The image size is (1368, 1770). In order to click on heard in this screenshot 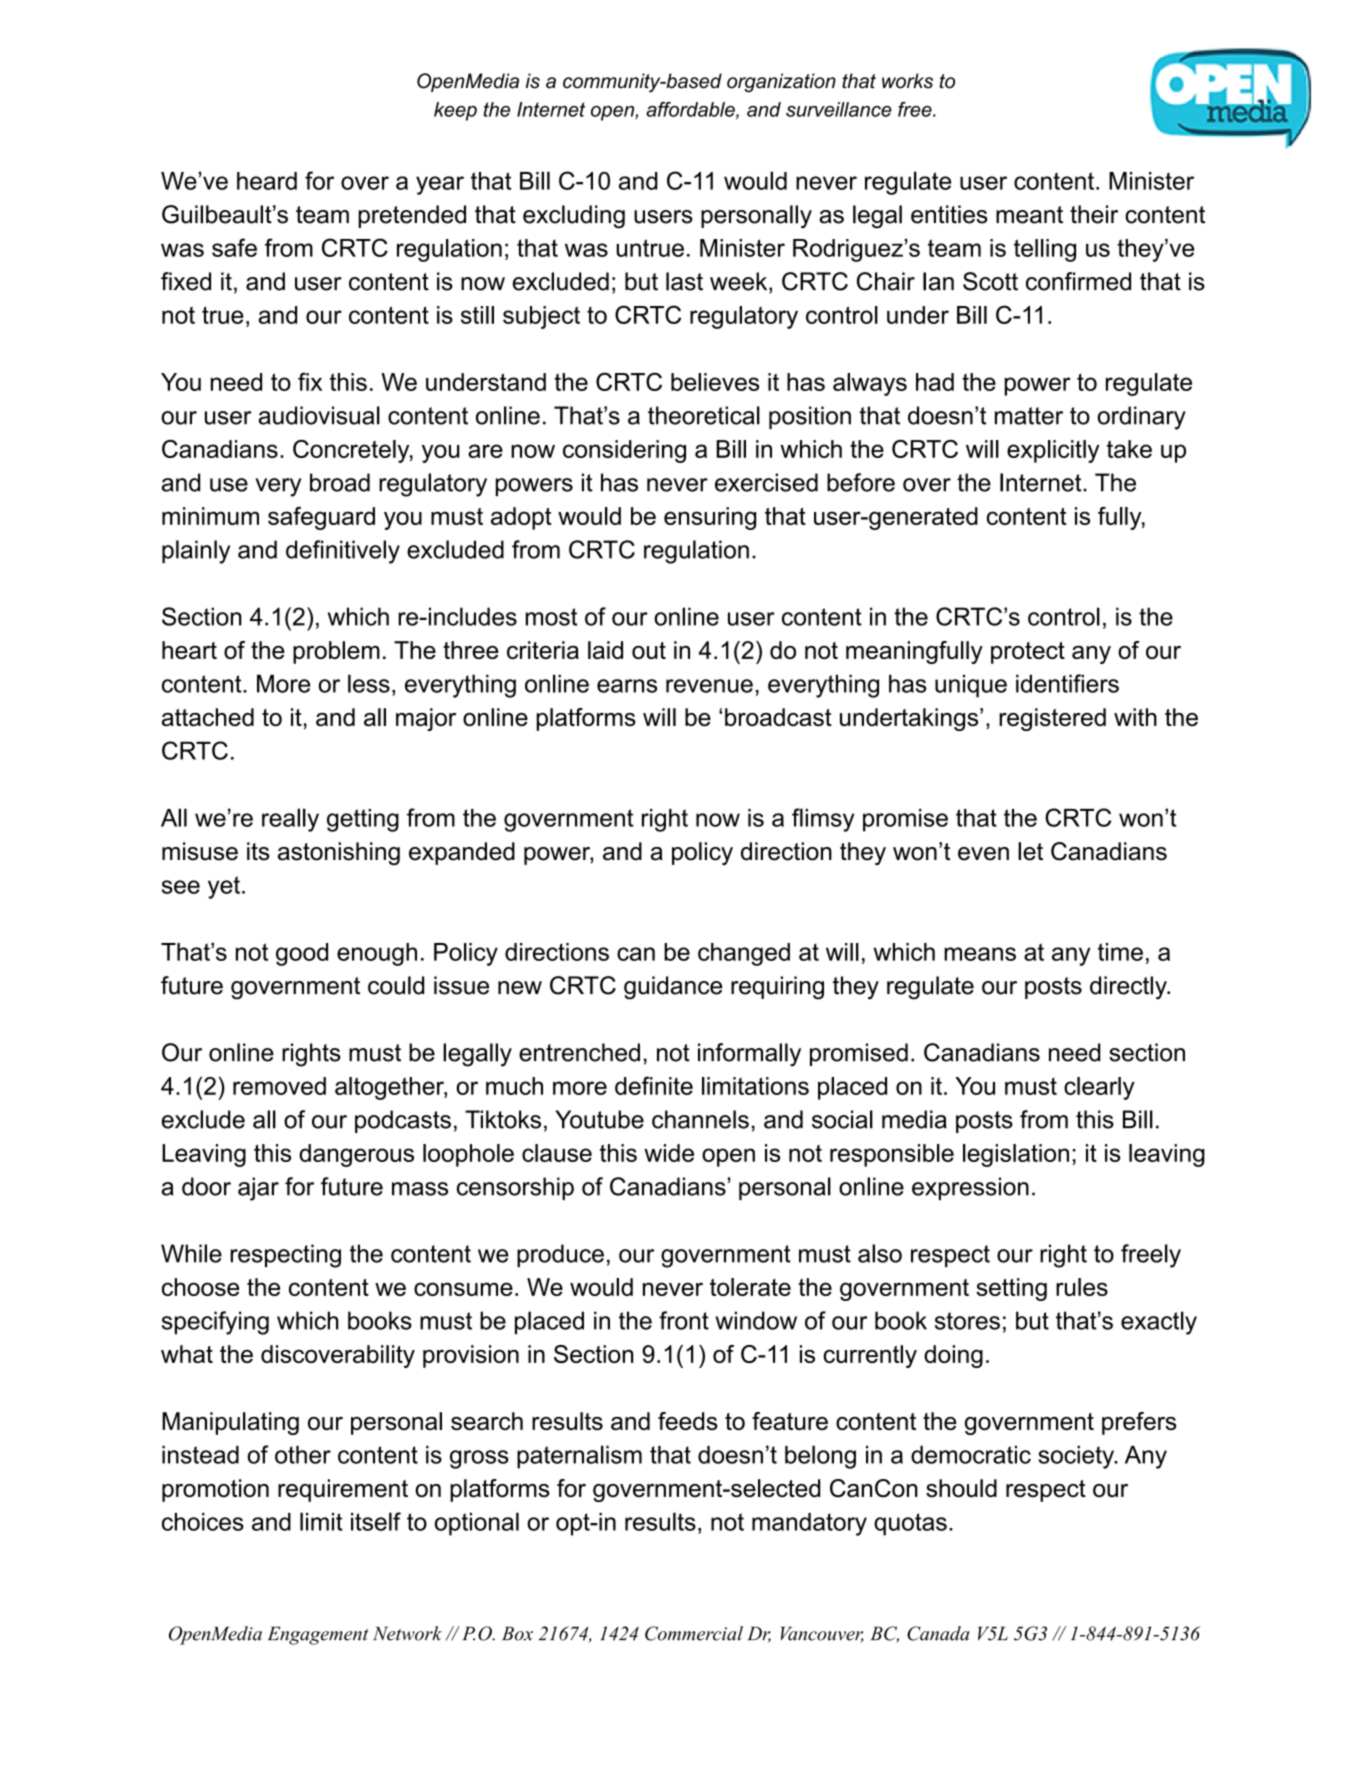, I will do `click(267, 181)`.
